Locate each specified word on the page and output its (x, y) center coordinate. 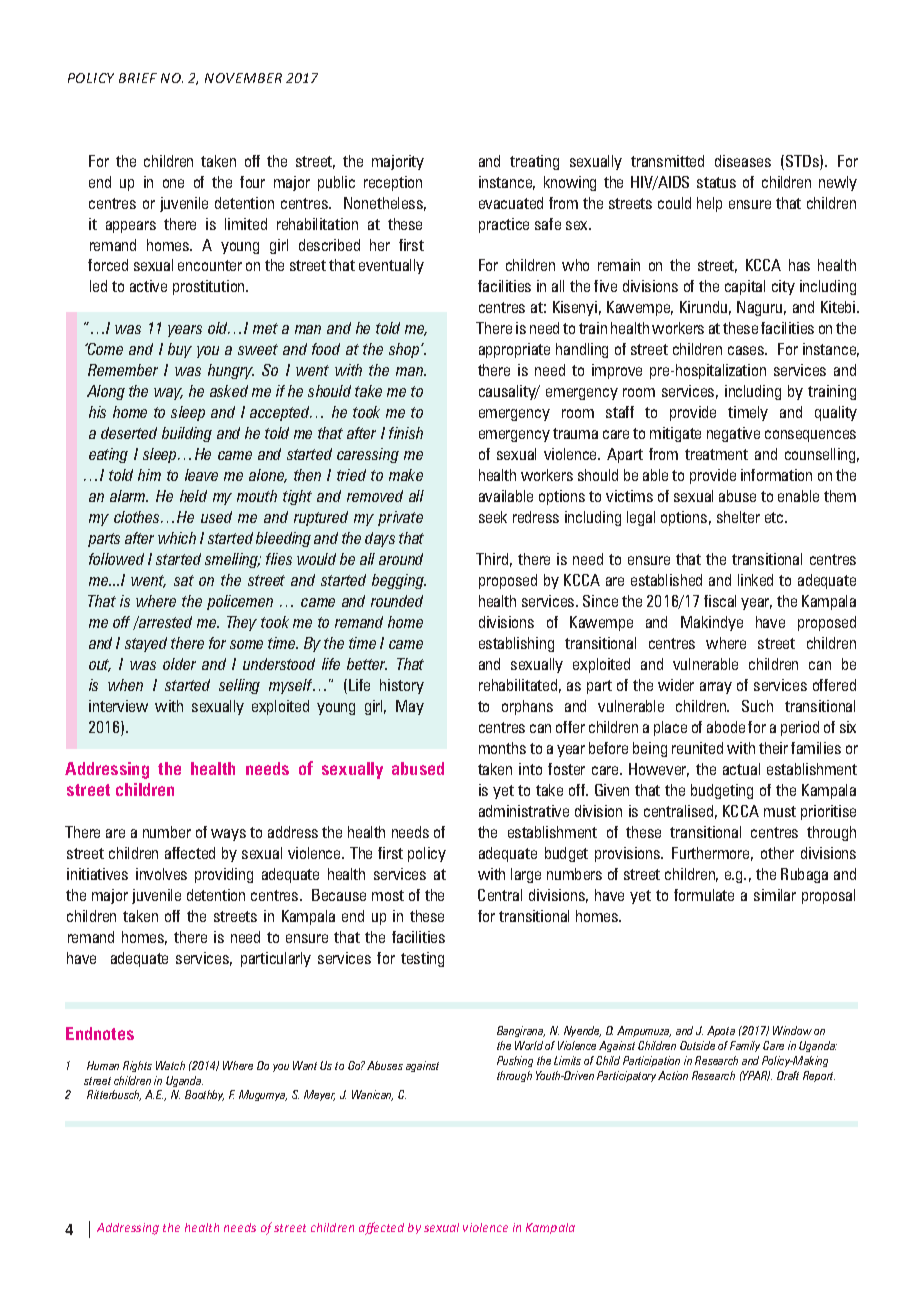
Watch (170, 1065)
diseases (743, 161)
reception (393, 183)
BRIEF (138, 78)
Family (745, 1046)
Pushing (515, 1061)
